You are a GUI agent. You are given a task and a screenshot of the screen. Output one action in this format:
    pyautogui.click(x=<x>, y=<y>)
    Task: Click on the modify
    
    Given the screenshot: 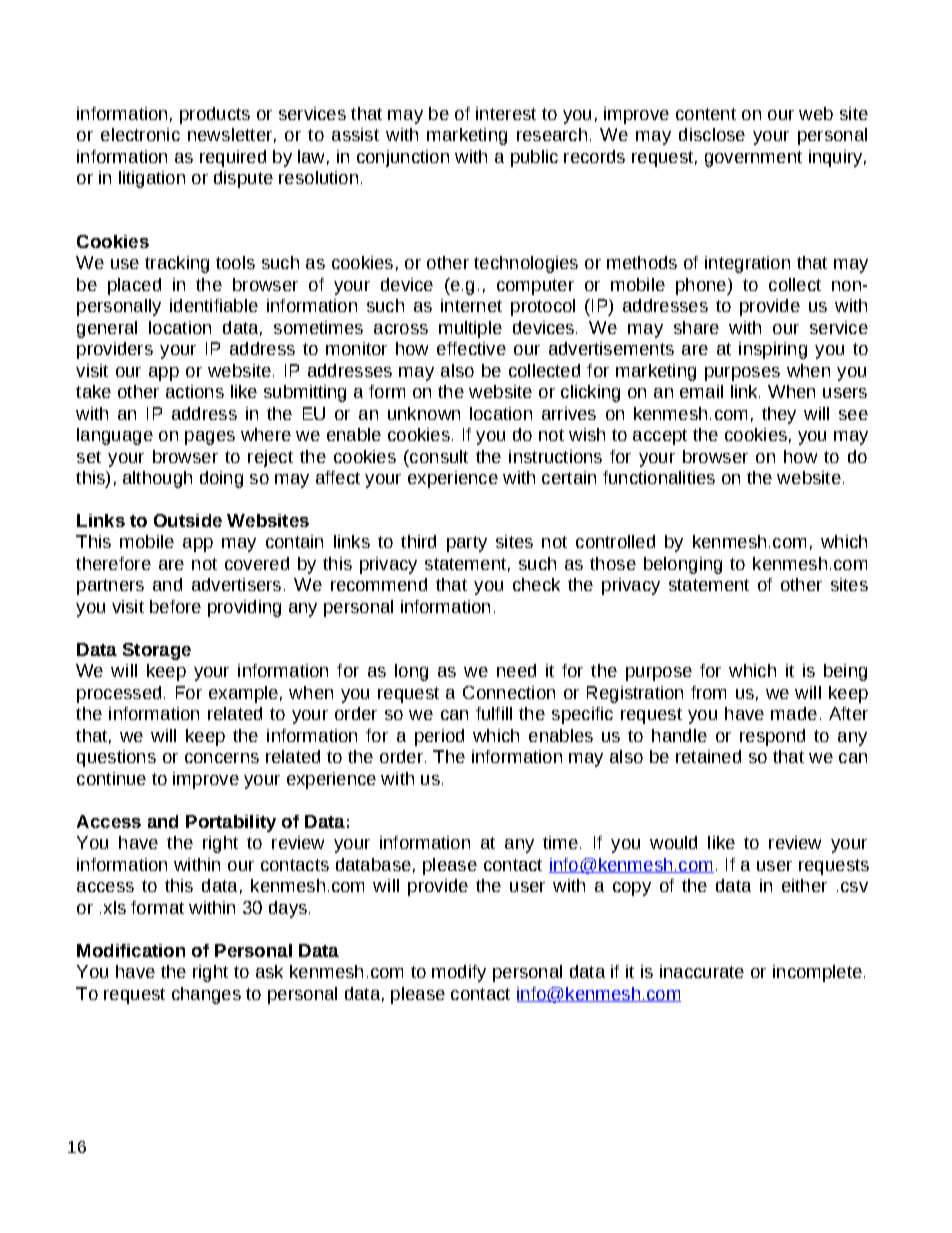 What is the action you would take?
    pyautogui.click(x=459, y=973)
